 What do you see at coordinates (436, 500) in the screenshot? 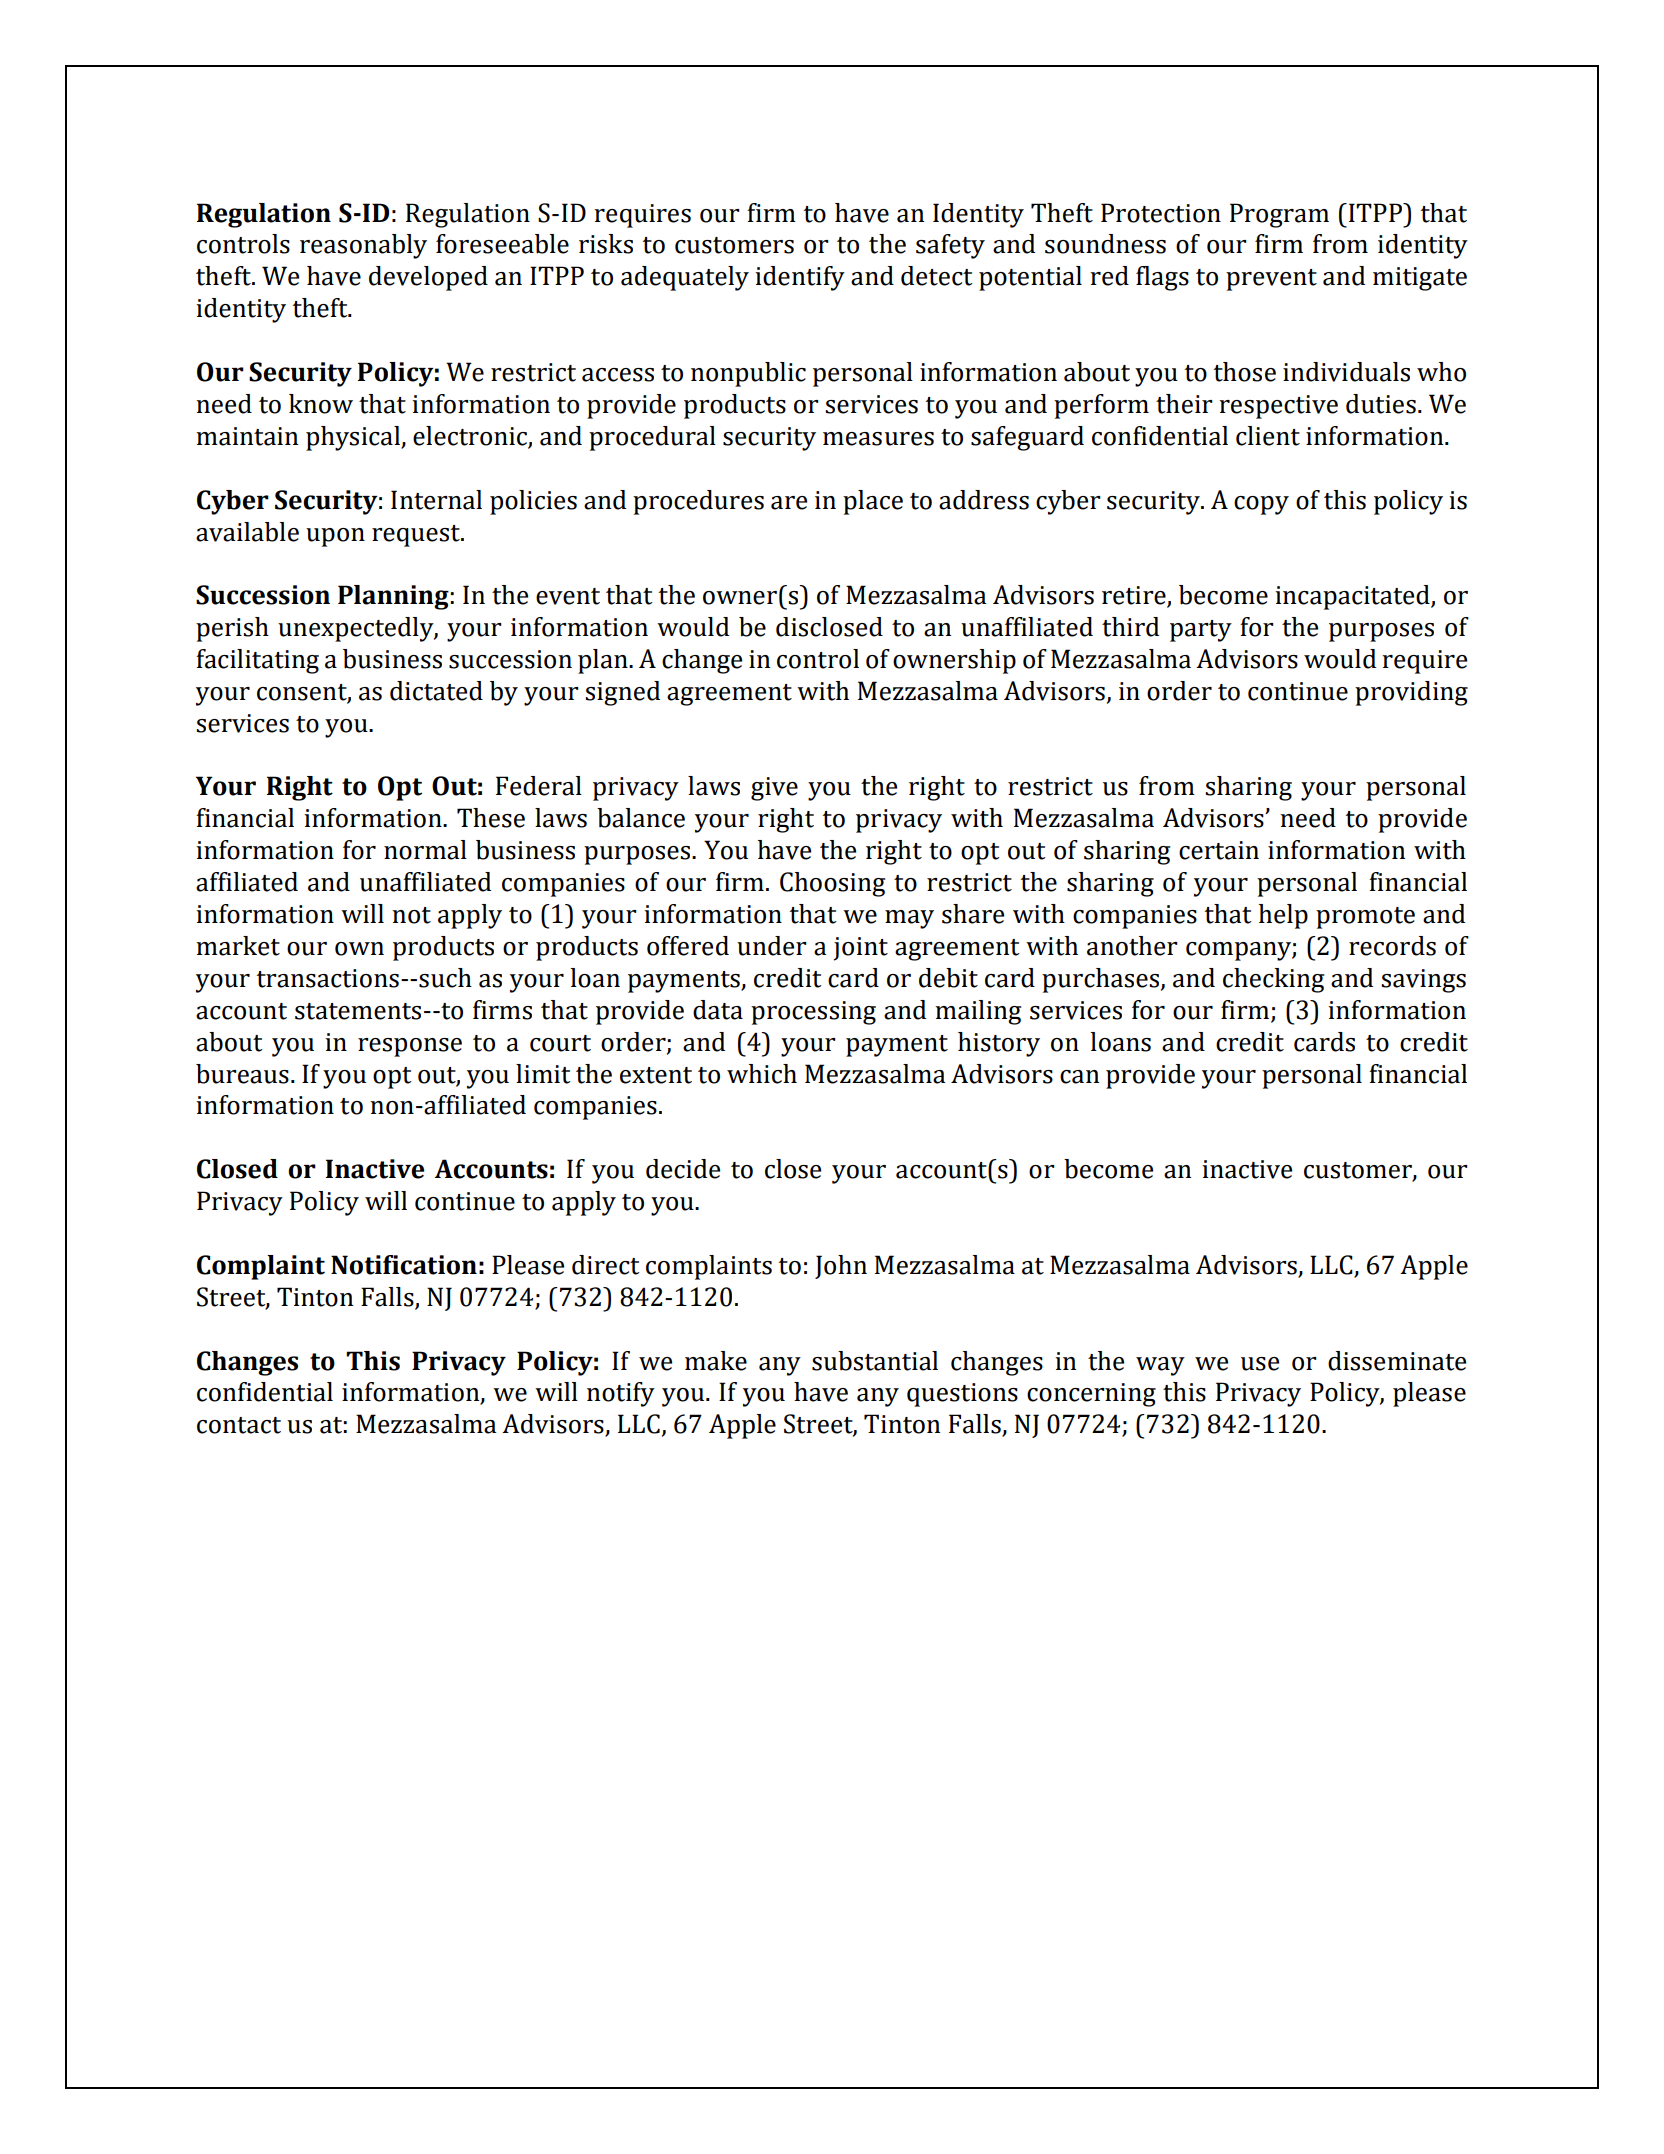
I see `Internal` at bounding box center [436, 500].
